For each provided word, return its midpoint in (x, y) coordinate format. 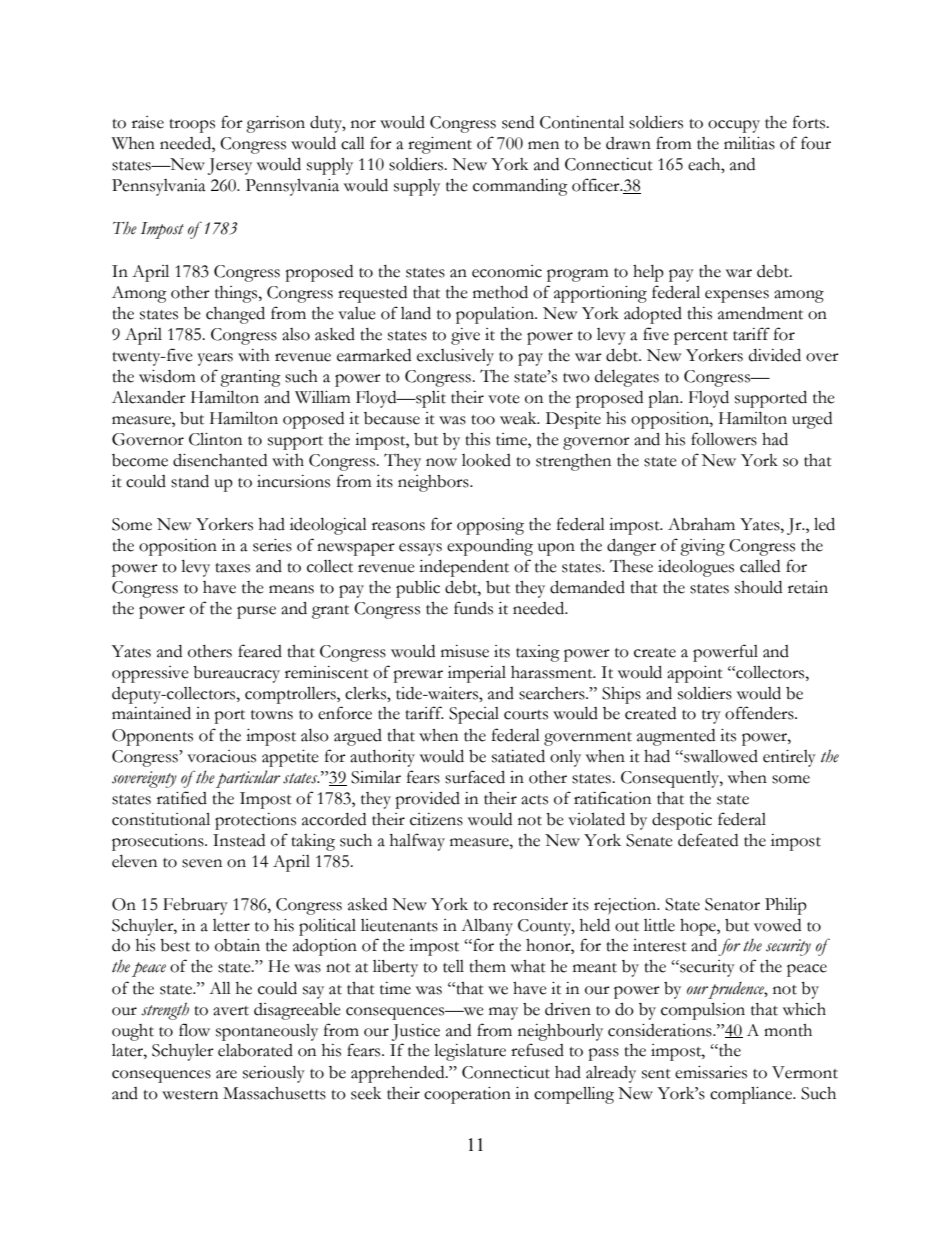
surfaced (475, 777)
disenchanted (220, 460)
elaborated (255, 1050)
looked (486, 460)
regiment (440, 145)
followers (724, 439)
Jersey (230, 166)
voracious (221, 756)
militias (749, 143)
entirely (789, 758)
